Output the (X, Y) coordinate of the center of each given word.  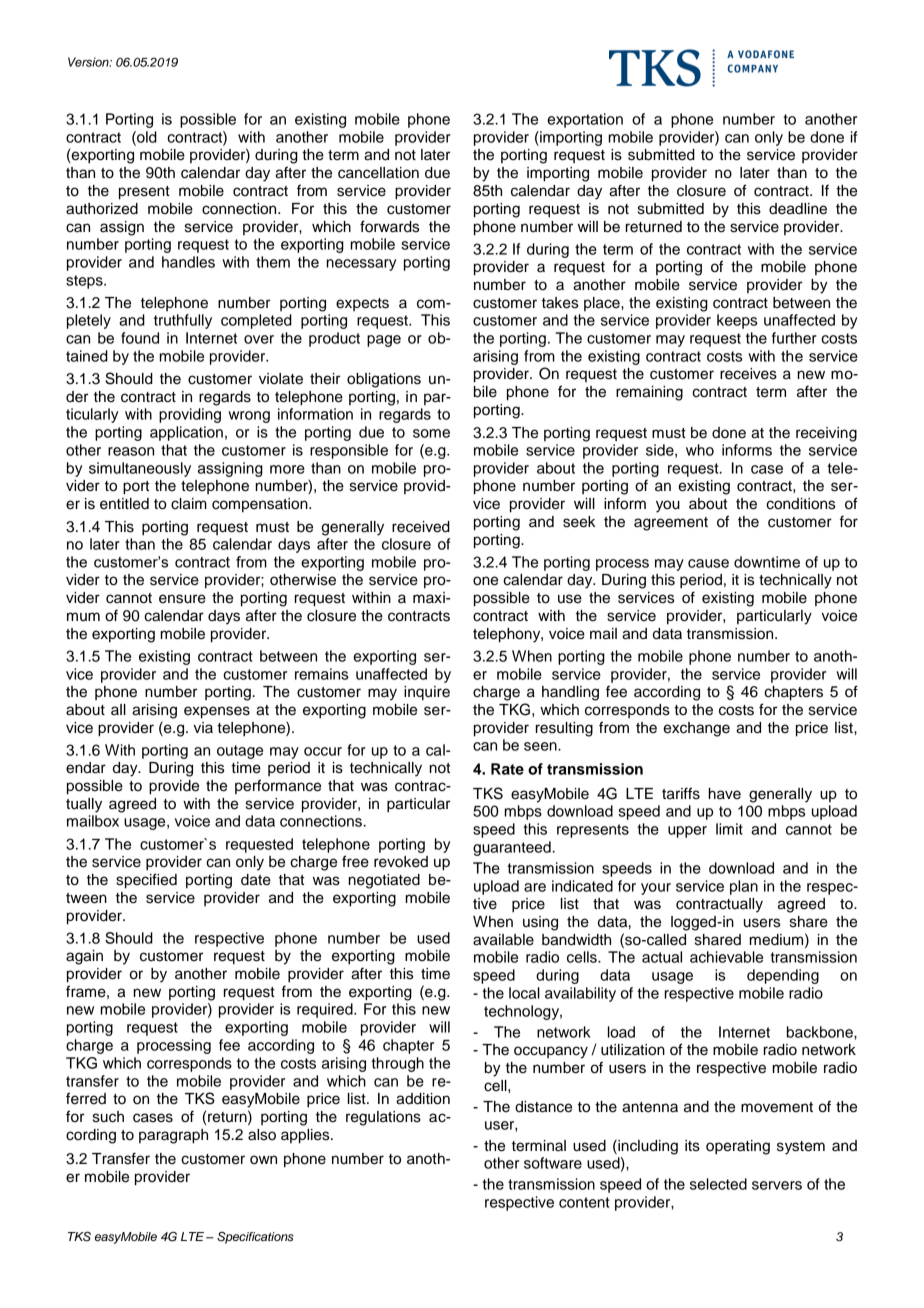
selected (718, 1184)
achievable (726, 957)
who (700, 450)
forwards (389, 226)
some (431, 433)
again (84, 957)
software (553, 1163)
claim (189, 504)
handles (188, 262)
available (503, 940)
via (203, 728)
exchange (696, 729)
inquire (427, 693)
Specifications (255, 1238)
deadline (798, 209)
